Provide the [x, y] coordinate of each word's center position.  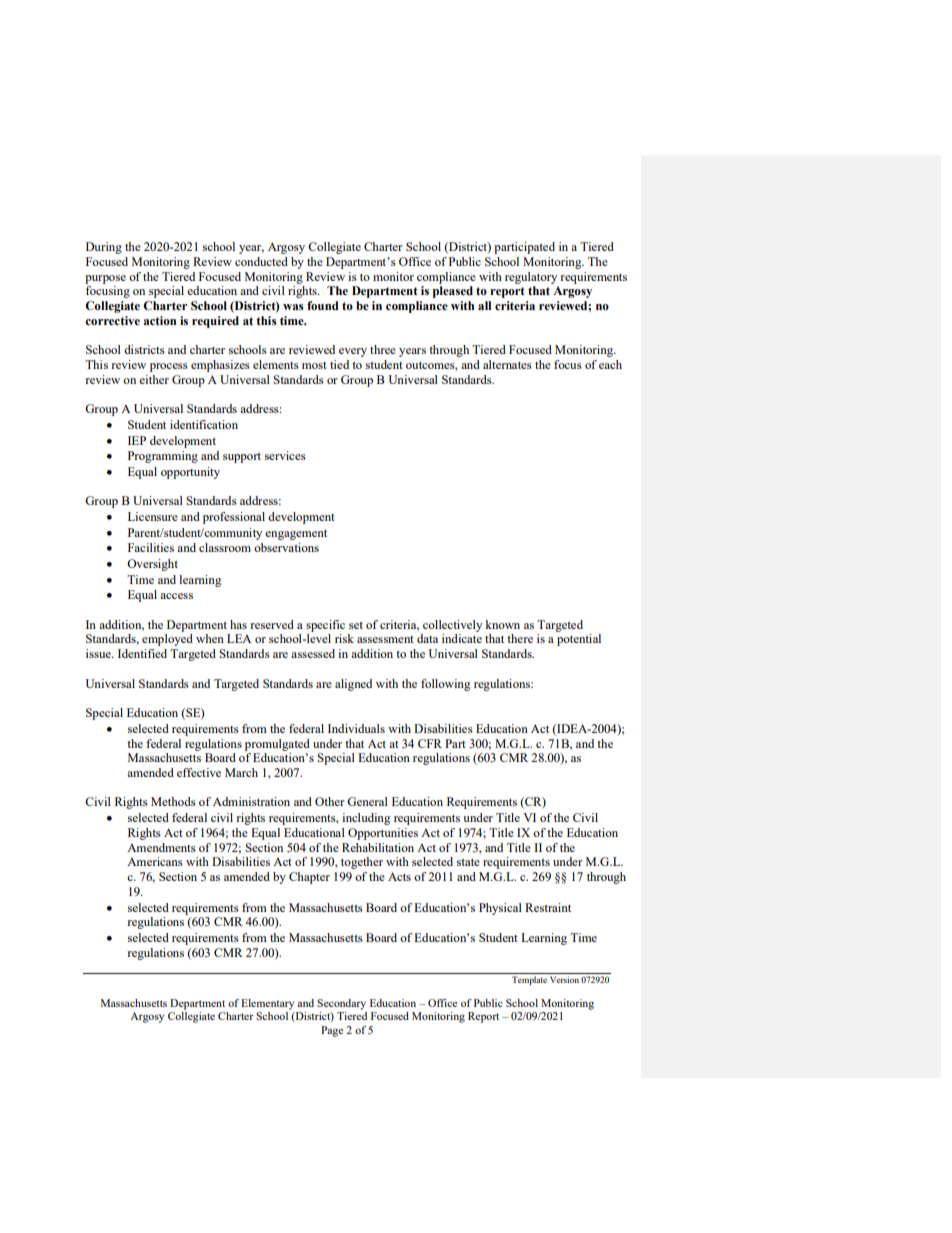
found [323, 305]
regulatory [531, 278]
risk [344, 638]
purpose [105, 279]
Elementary [267, 1004]
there [520, 638]
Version [564, 979]
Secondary [341, 1004]
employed [167, 640]
